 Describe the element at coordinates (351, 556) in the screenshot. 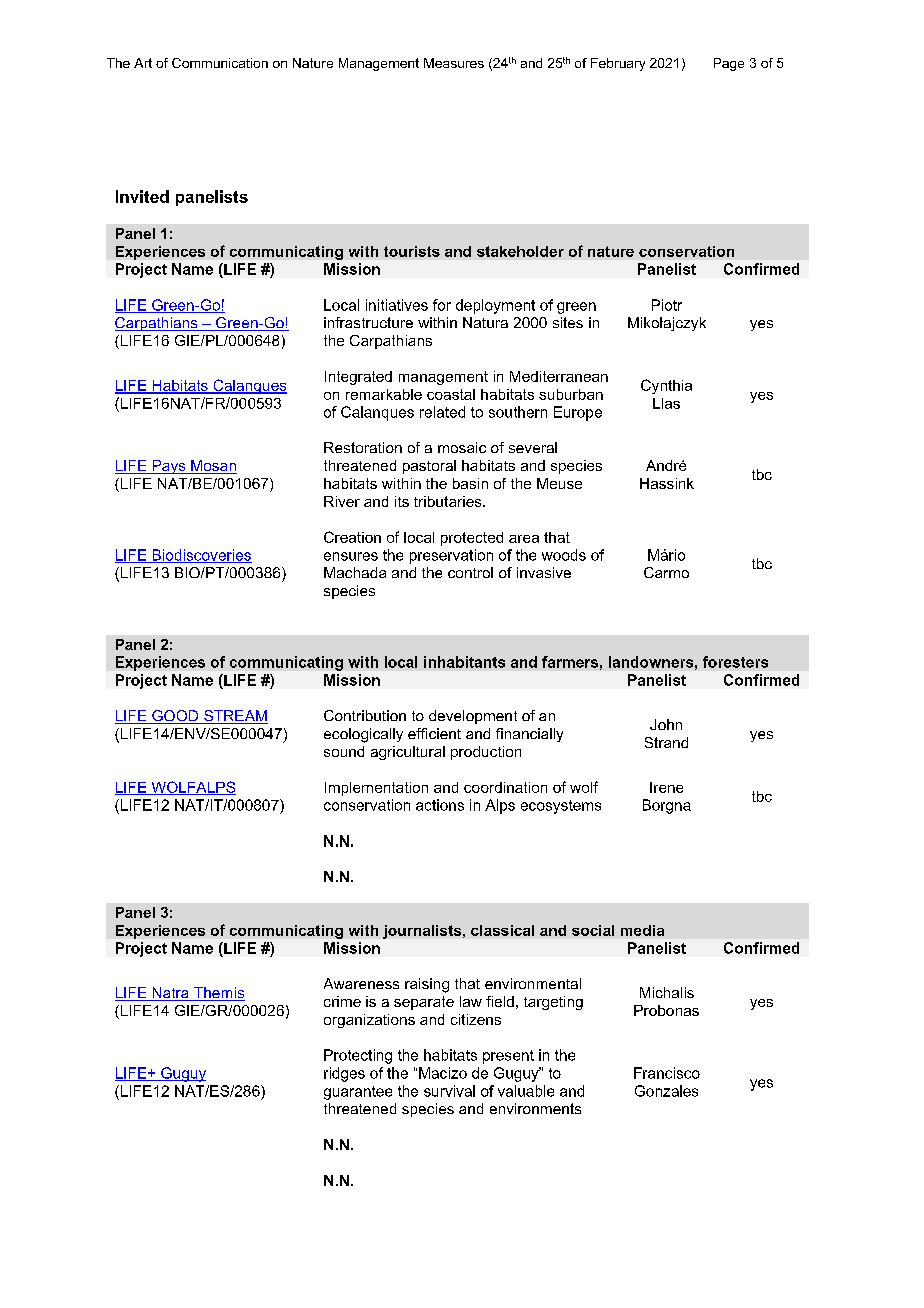

I see `ensures` at that location.
